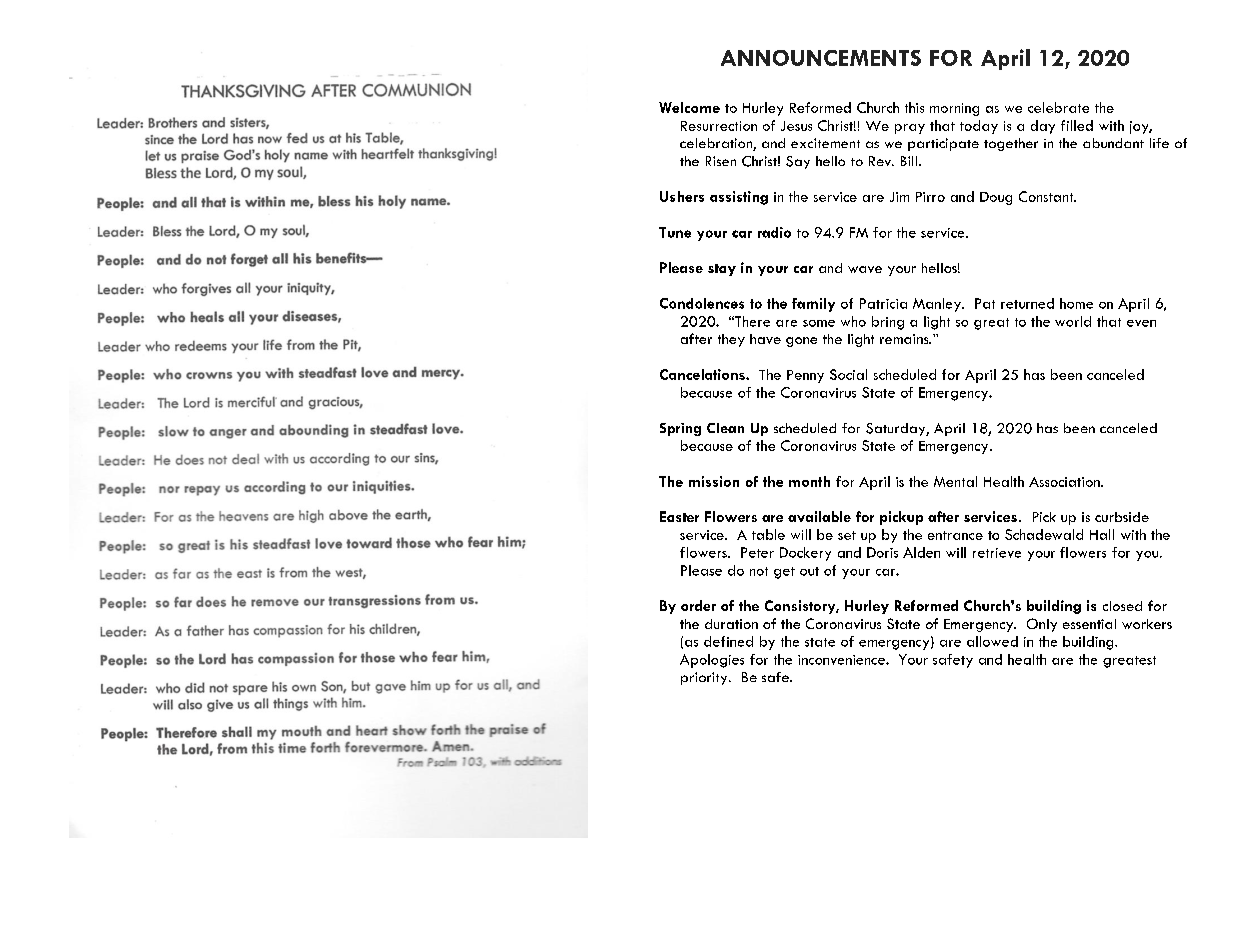 This screenshot has width=1233, height=952. What do you see at coordinates (712, 661) in the screenshot?
I see `Apologies` at bounding box center [712, 661].
